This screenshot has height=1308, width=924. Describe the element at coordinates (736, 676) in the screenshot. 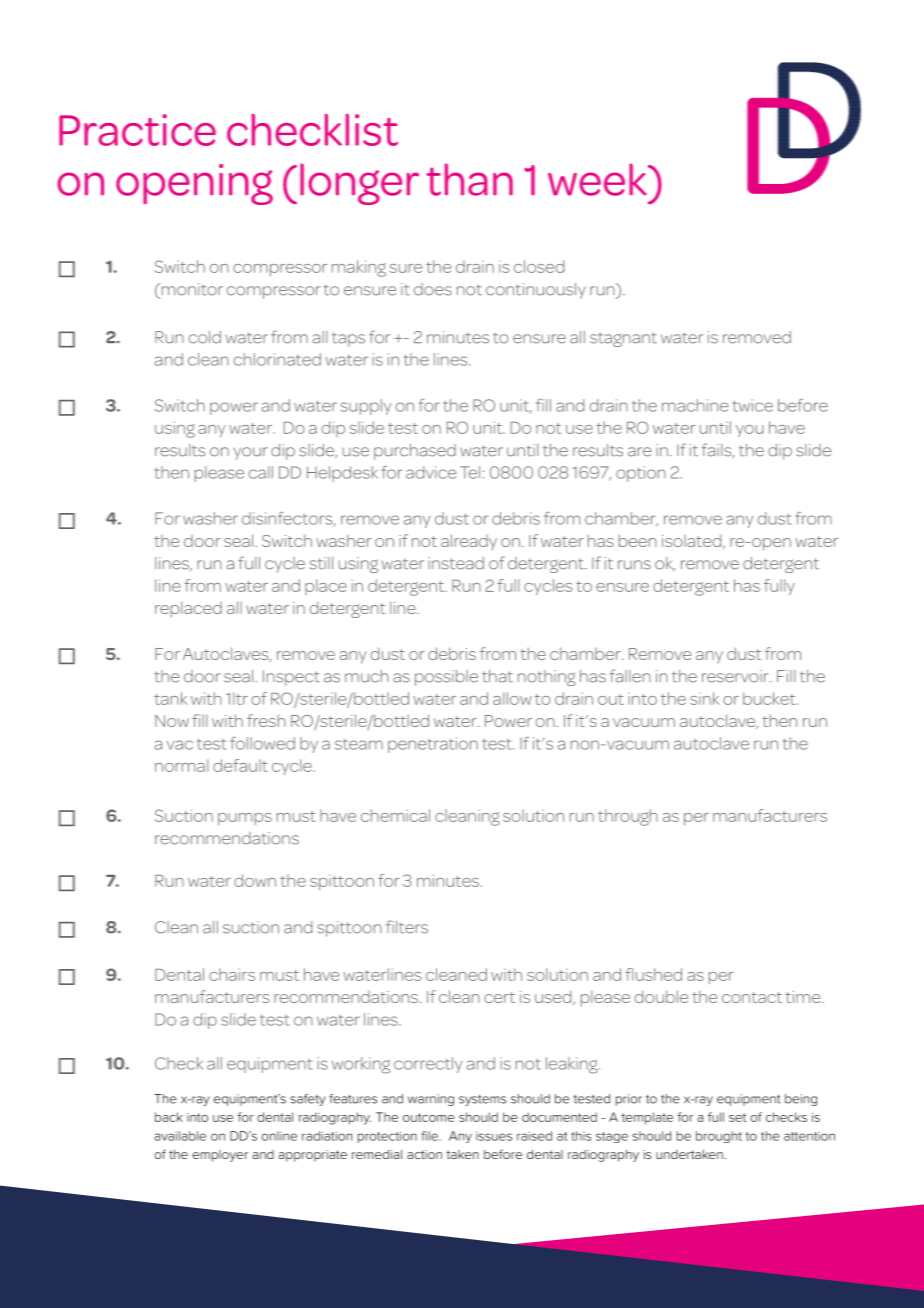

I see `reservoir` at that location.
